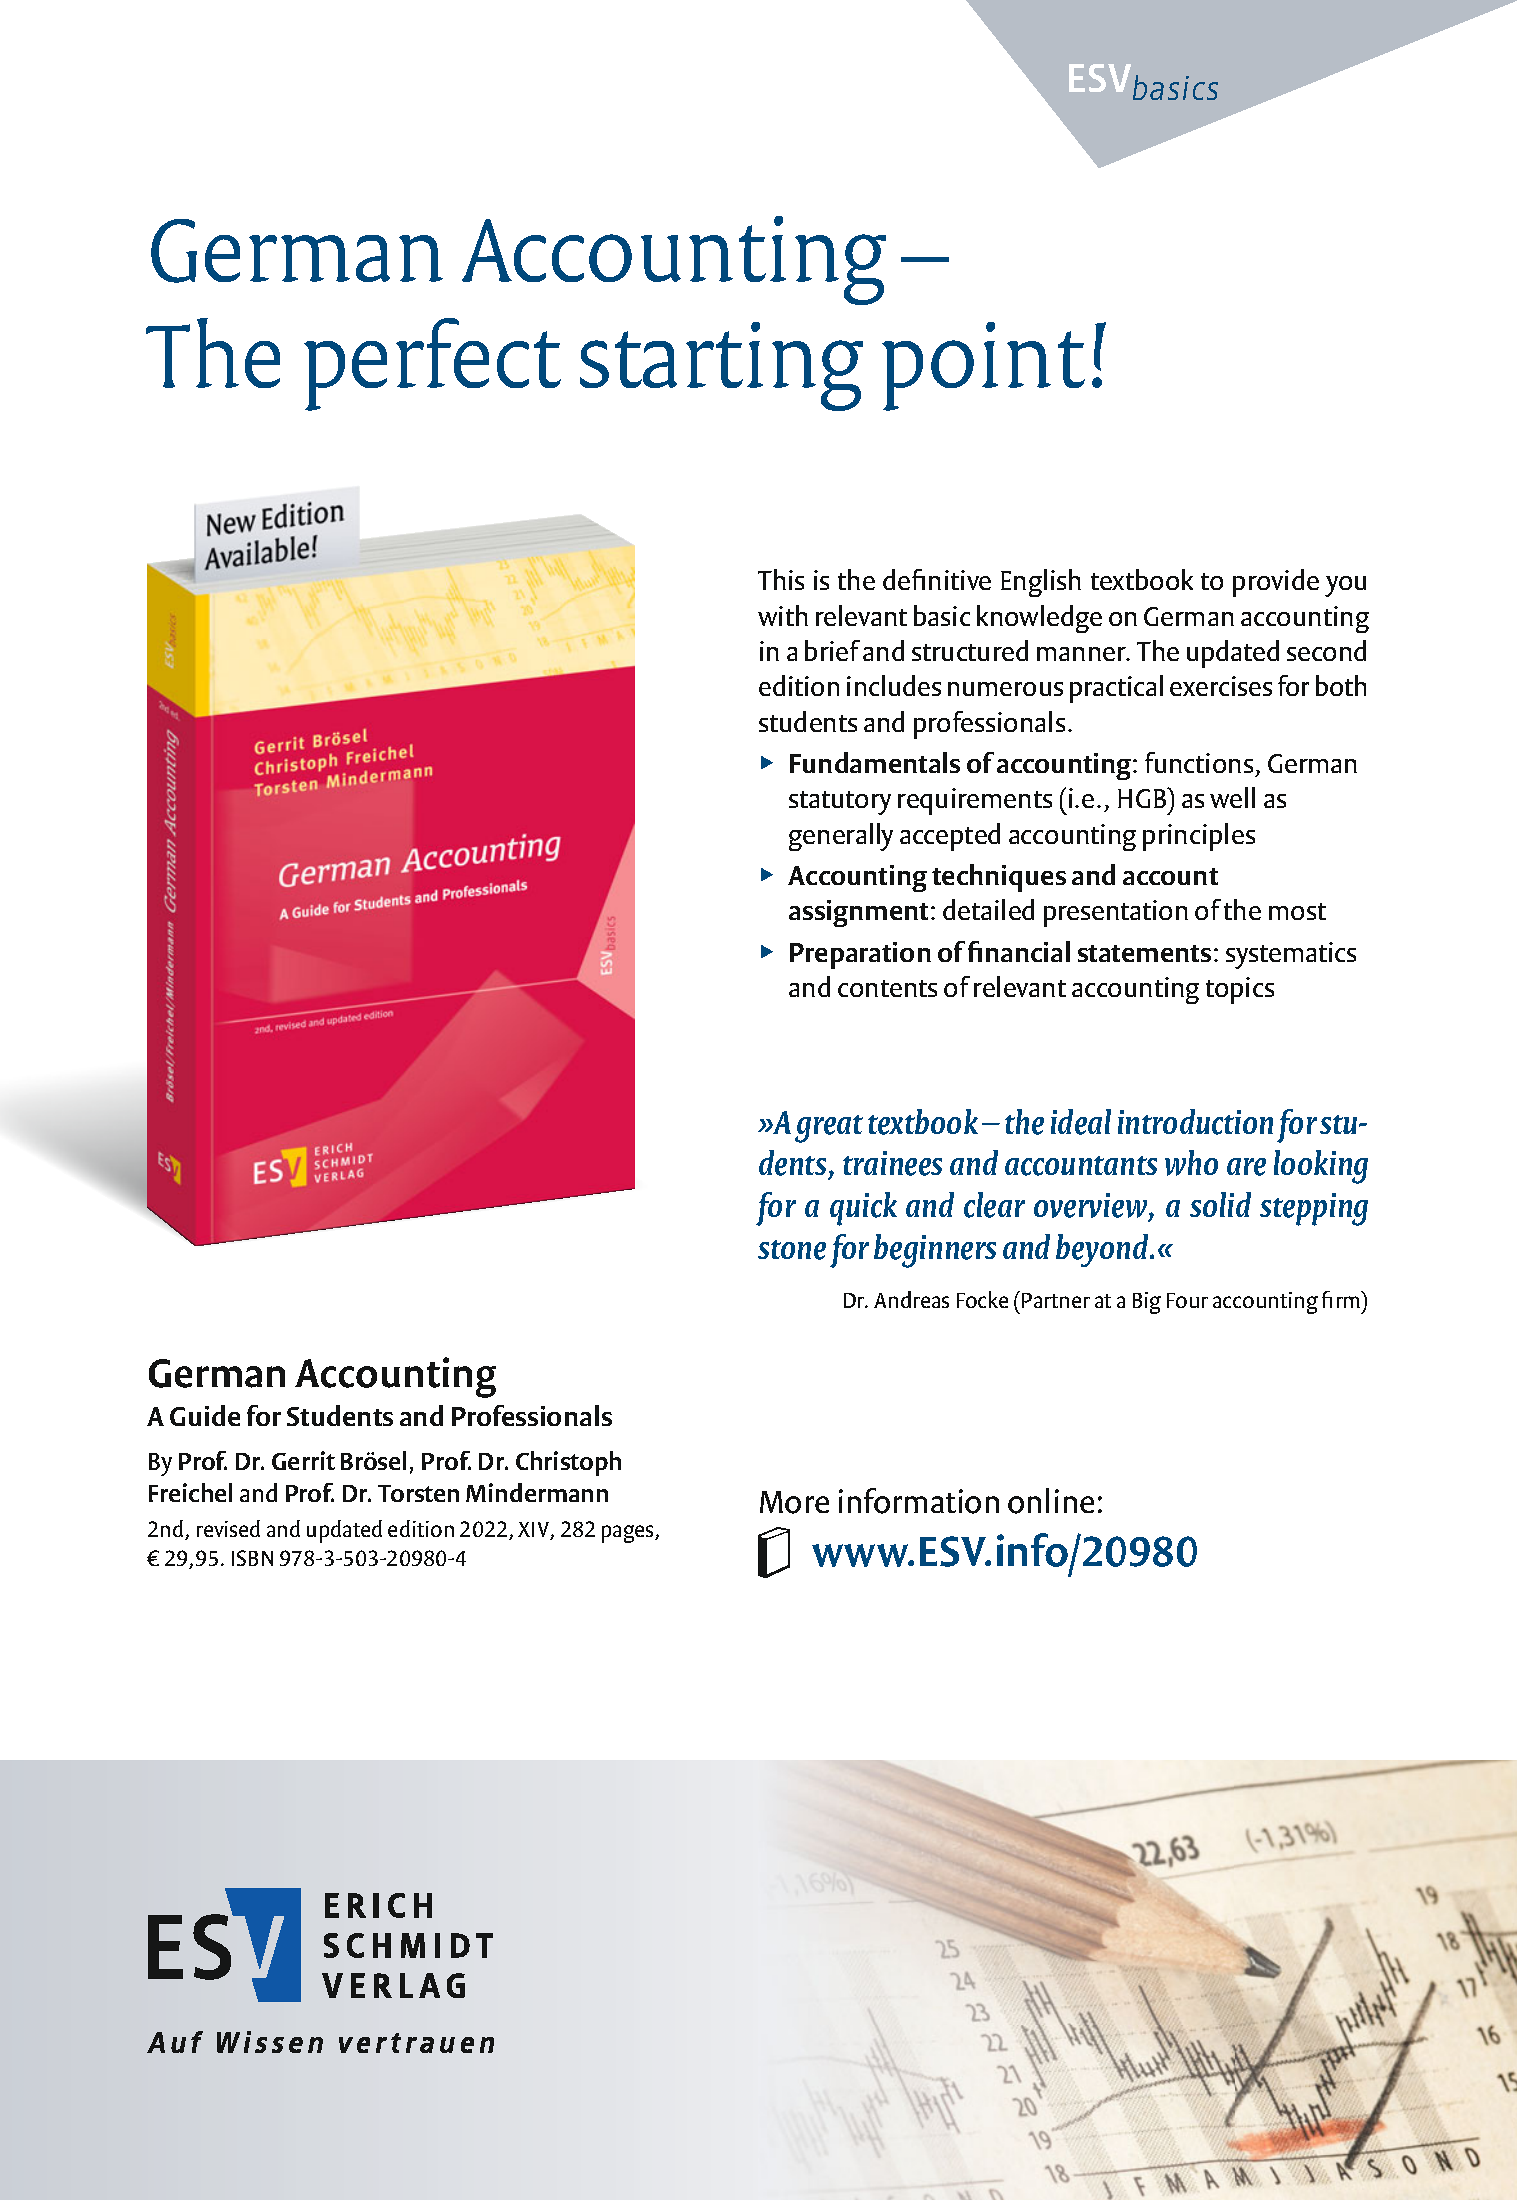  What do you see at coordinates (860, 955) in the page?
I see `Preparation` at bounding box center [860, 955].
